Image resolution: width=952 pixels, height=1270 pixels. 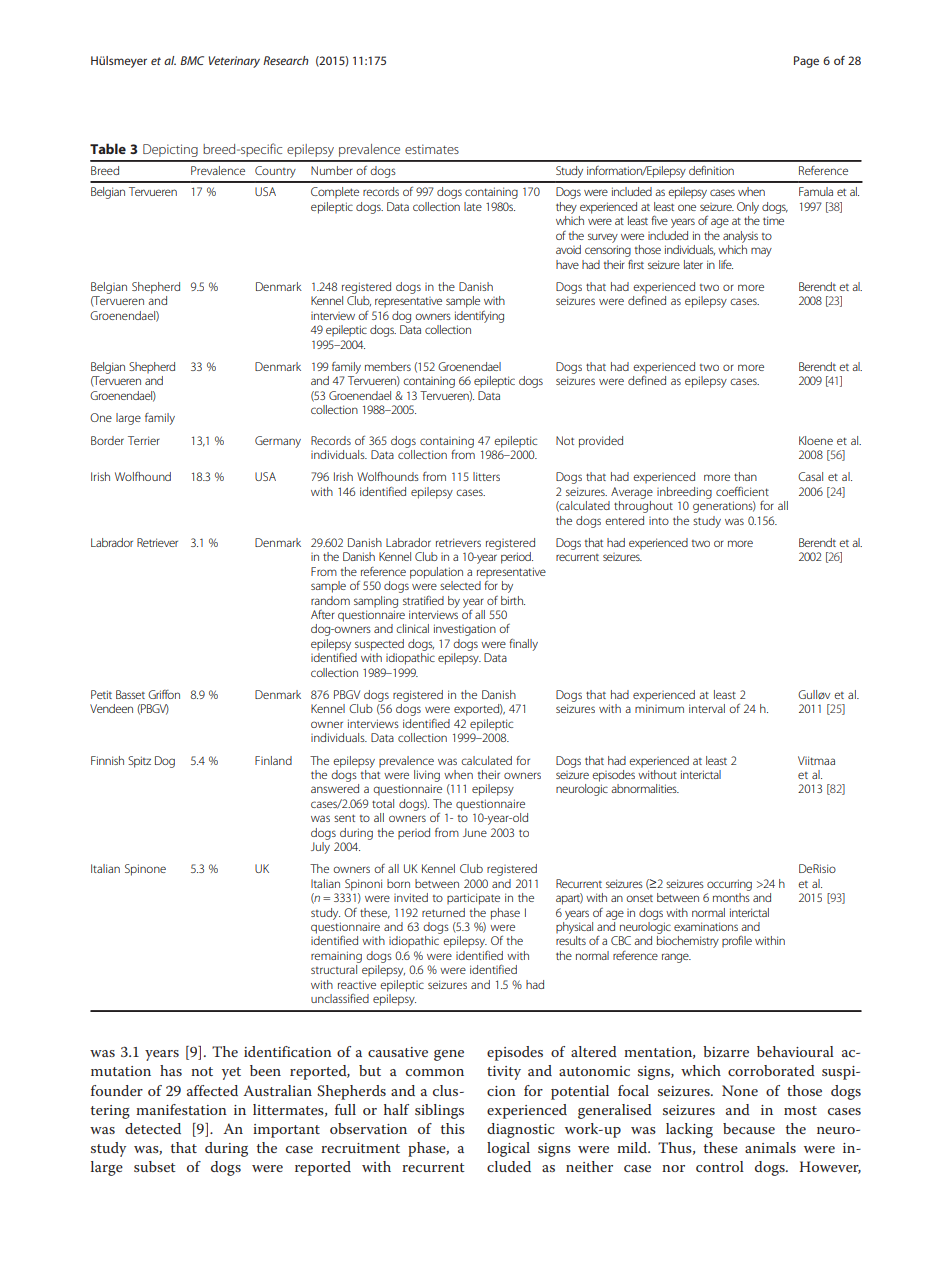 I want to click on Page, so click(x=806, y=62).
